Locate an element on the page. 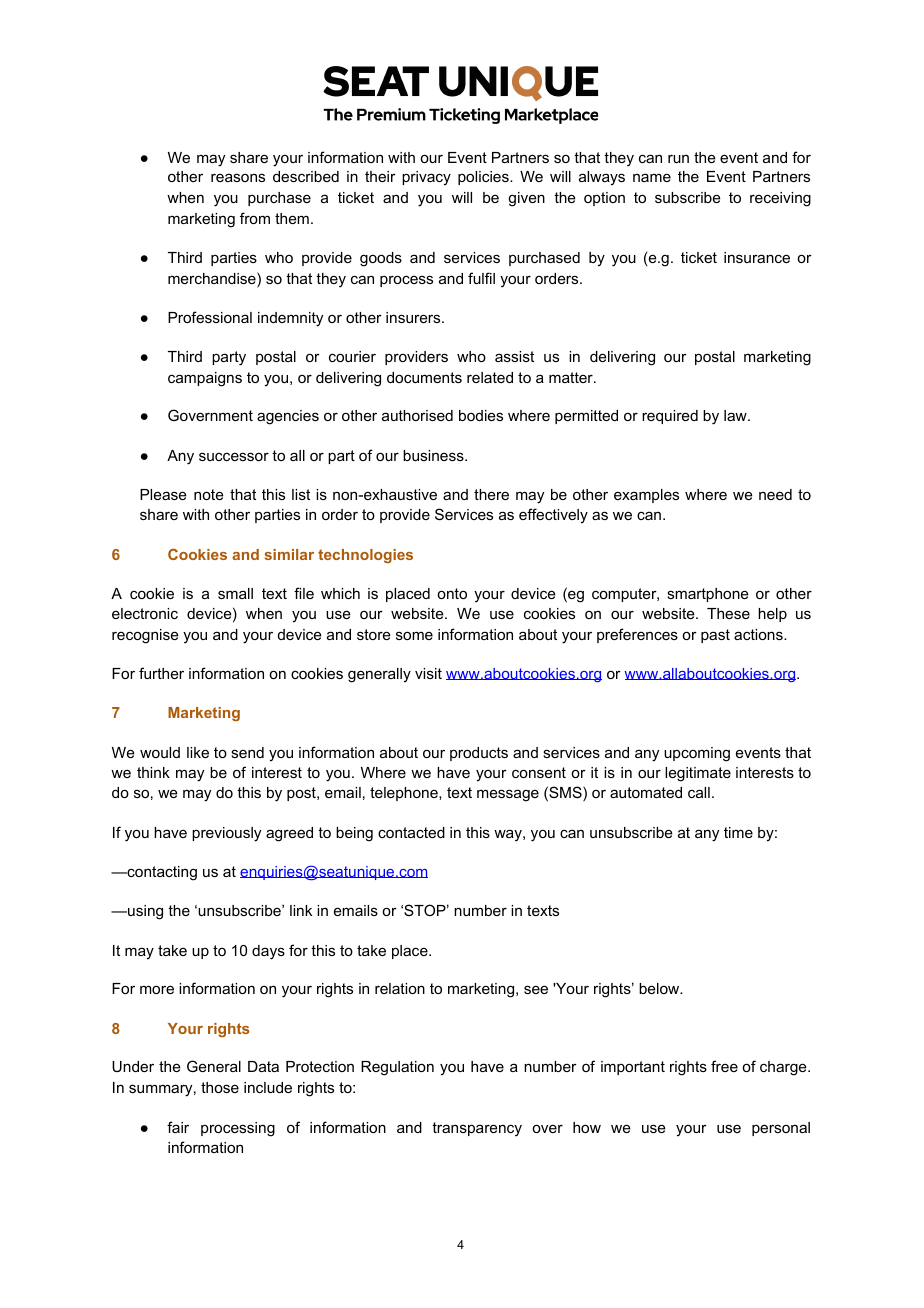 Image resolution: width=924 pixels, height=1308 pixels. policies is located at coordinates (484, 178).
